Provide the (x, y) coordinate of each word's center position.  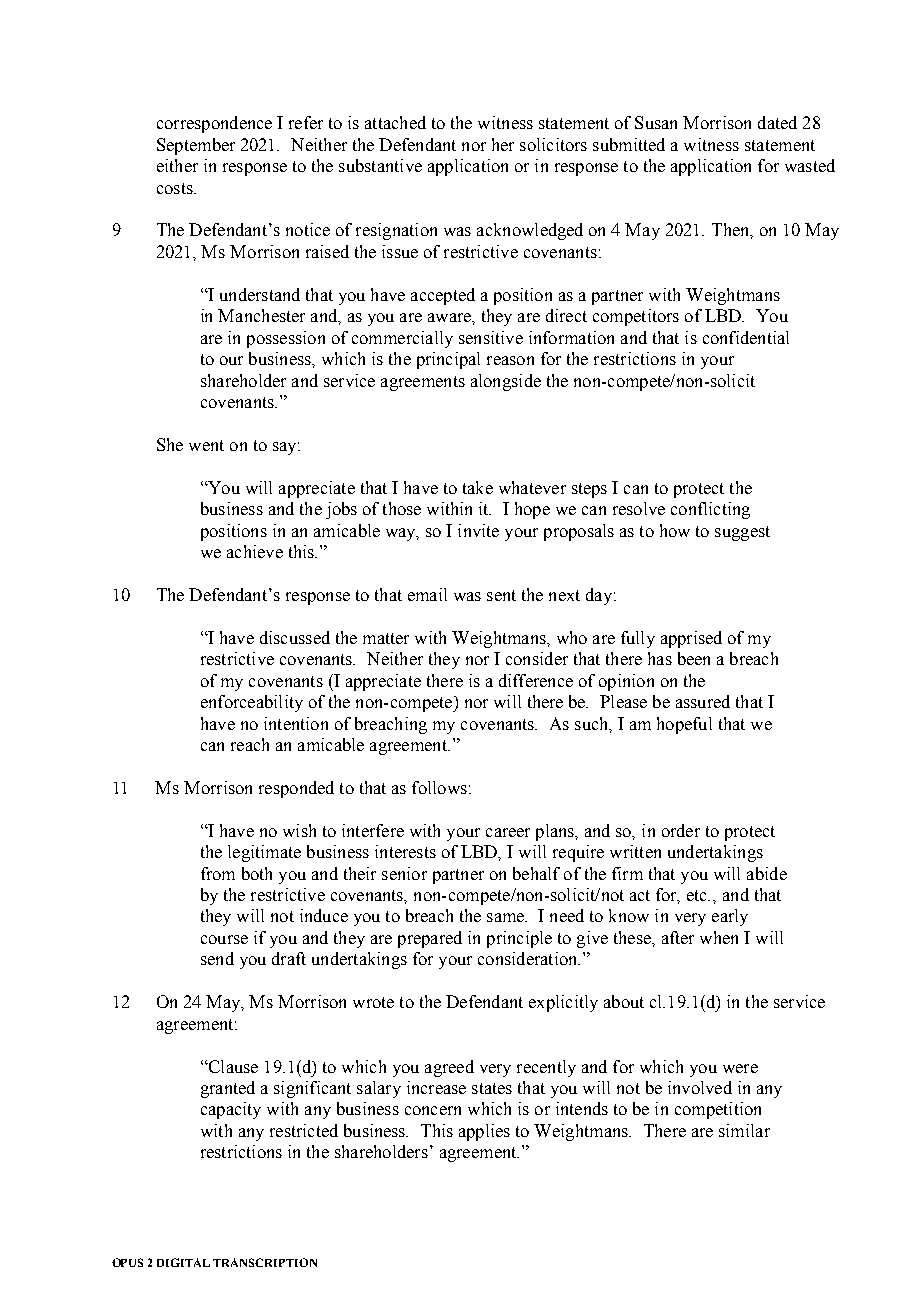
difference (536, 680)
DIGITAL (183, 1262)
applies (484, 1132)
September (196, 146)
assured (703, 701)
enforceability (252, 703)
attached (395, 122)
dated (777, 122)
